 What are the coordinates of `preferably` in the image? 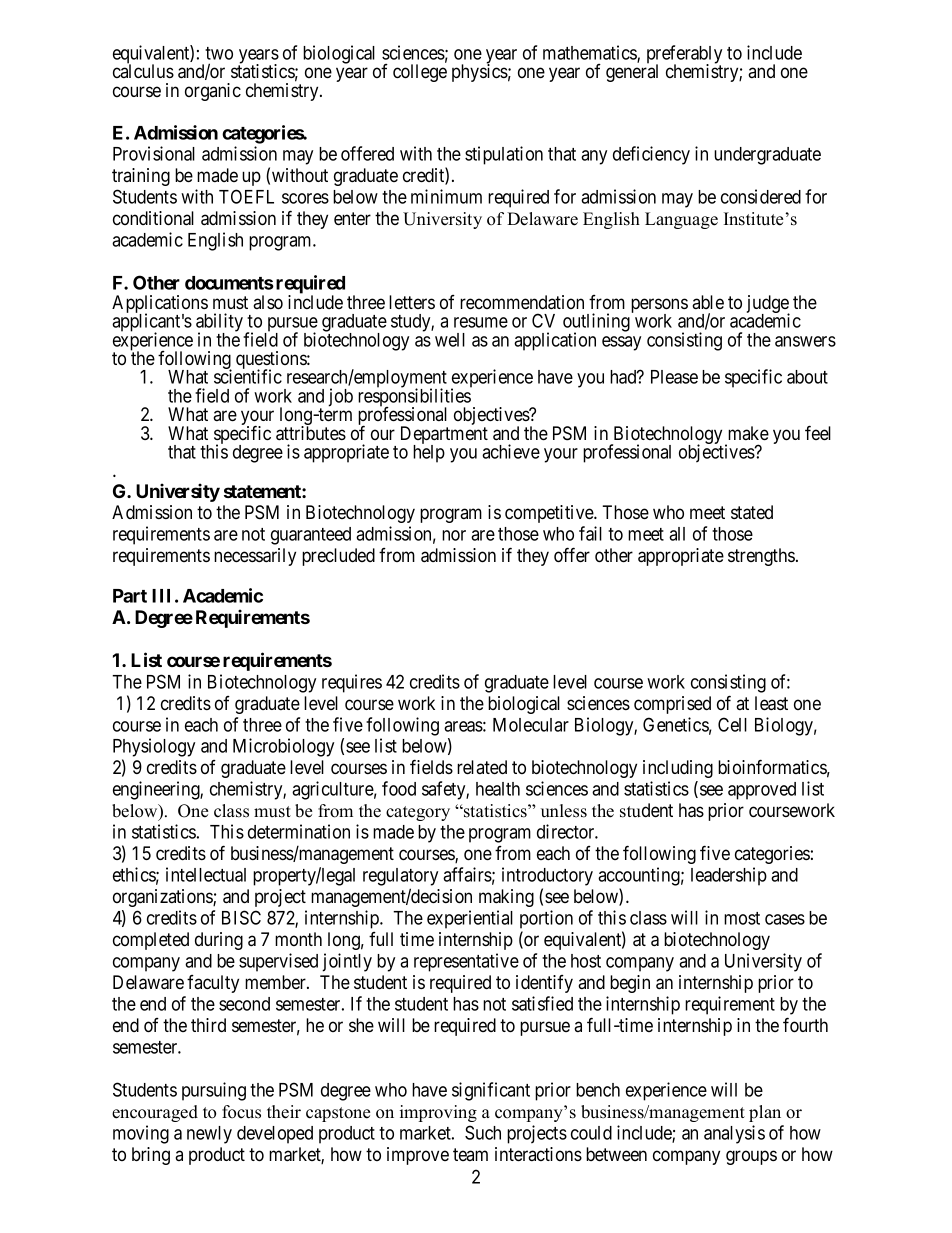 It's located at (684, 55).
